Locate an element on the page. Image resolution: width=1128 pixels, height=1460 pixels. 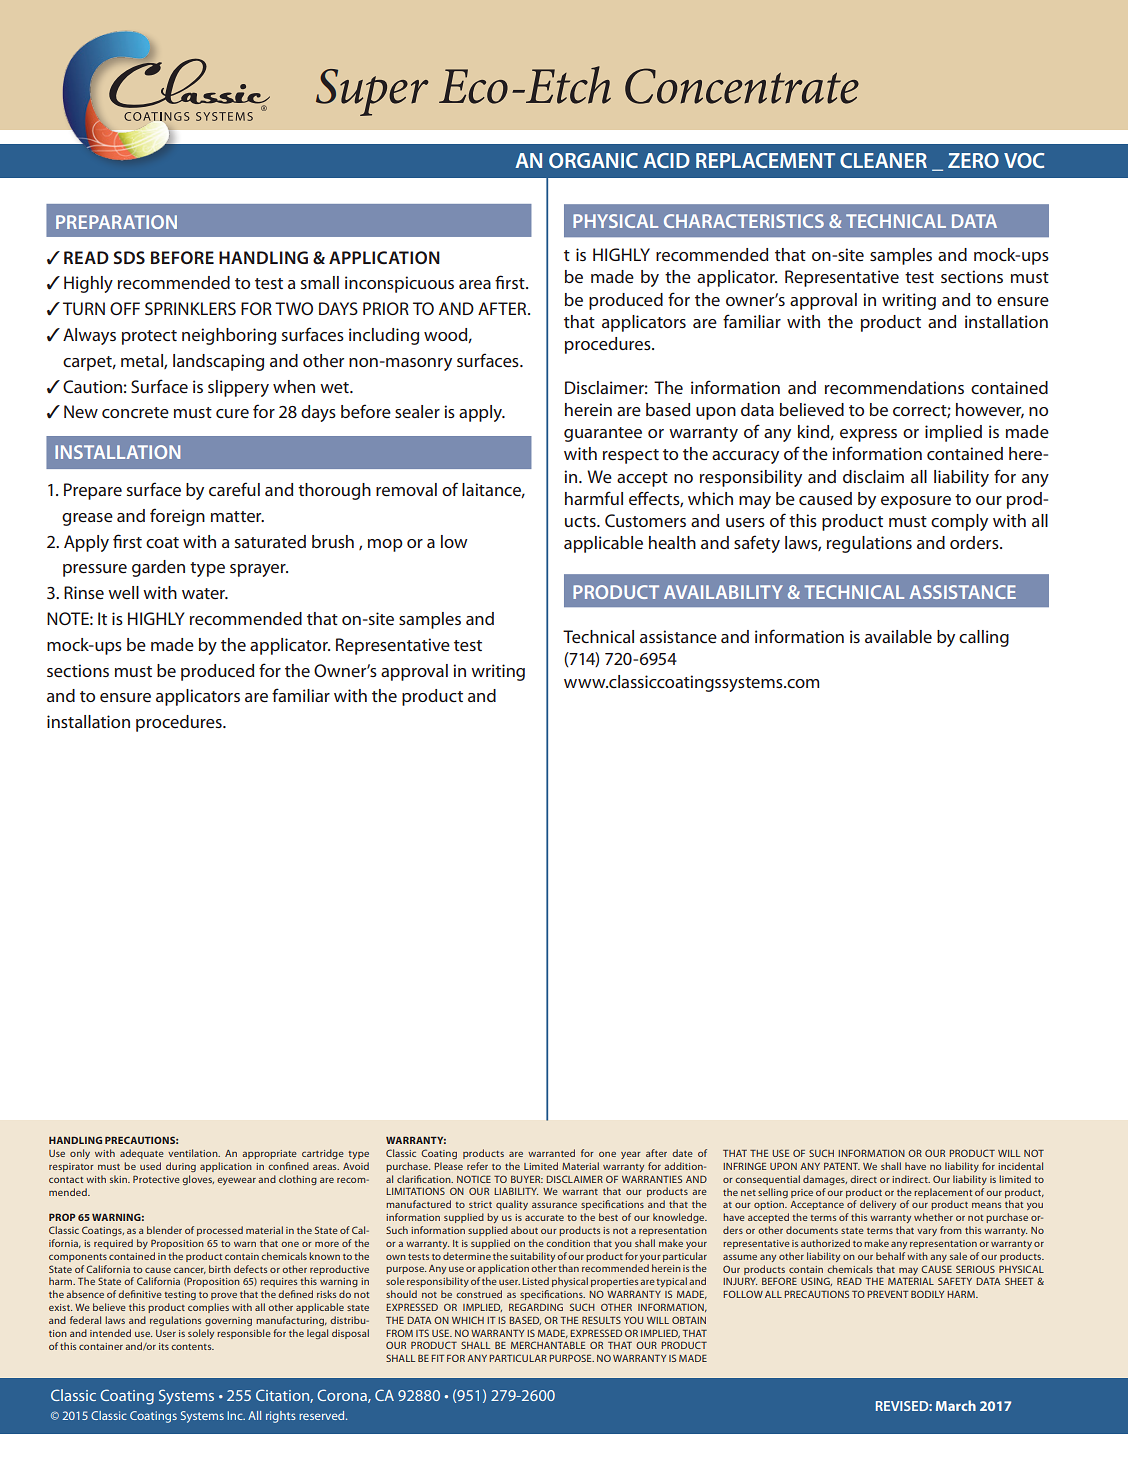
exposure is located at coordinates (916, 502).
